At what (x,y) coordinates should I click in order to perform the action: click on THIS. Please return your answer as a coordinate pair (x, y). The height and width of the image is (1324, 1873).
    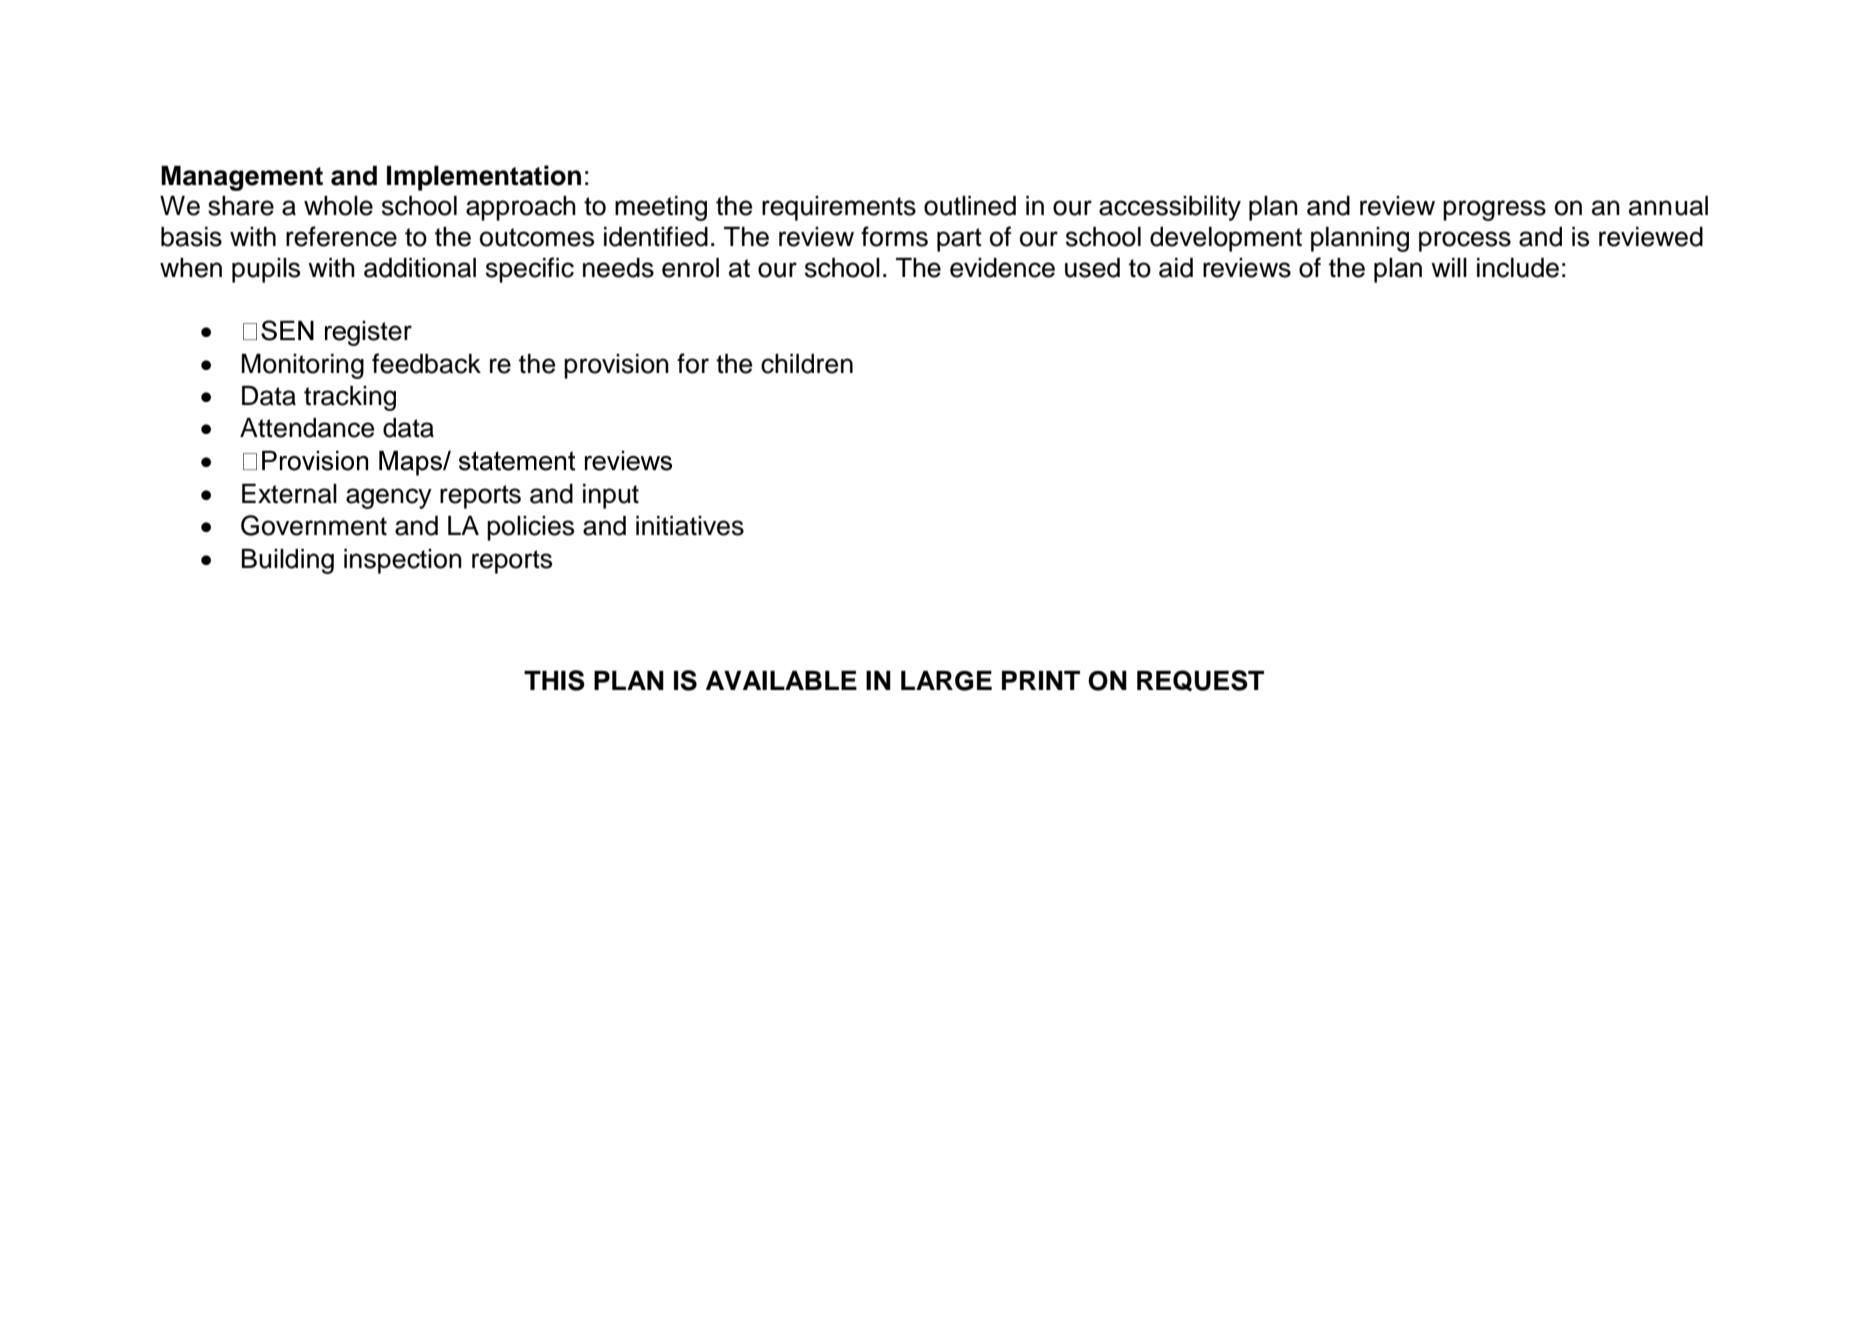
    Looking at the image, I should click on (554, 680).
